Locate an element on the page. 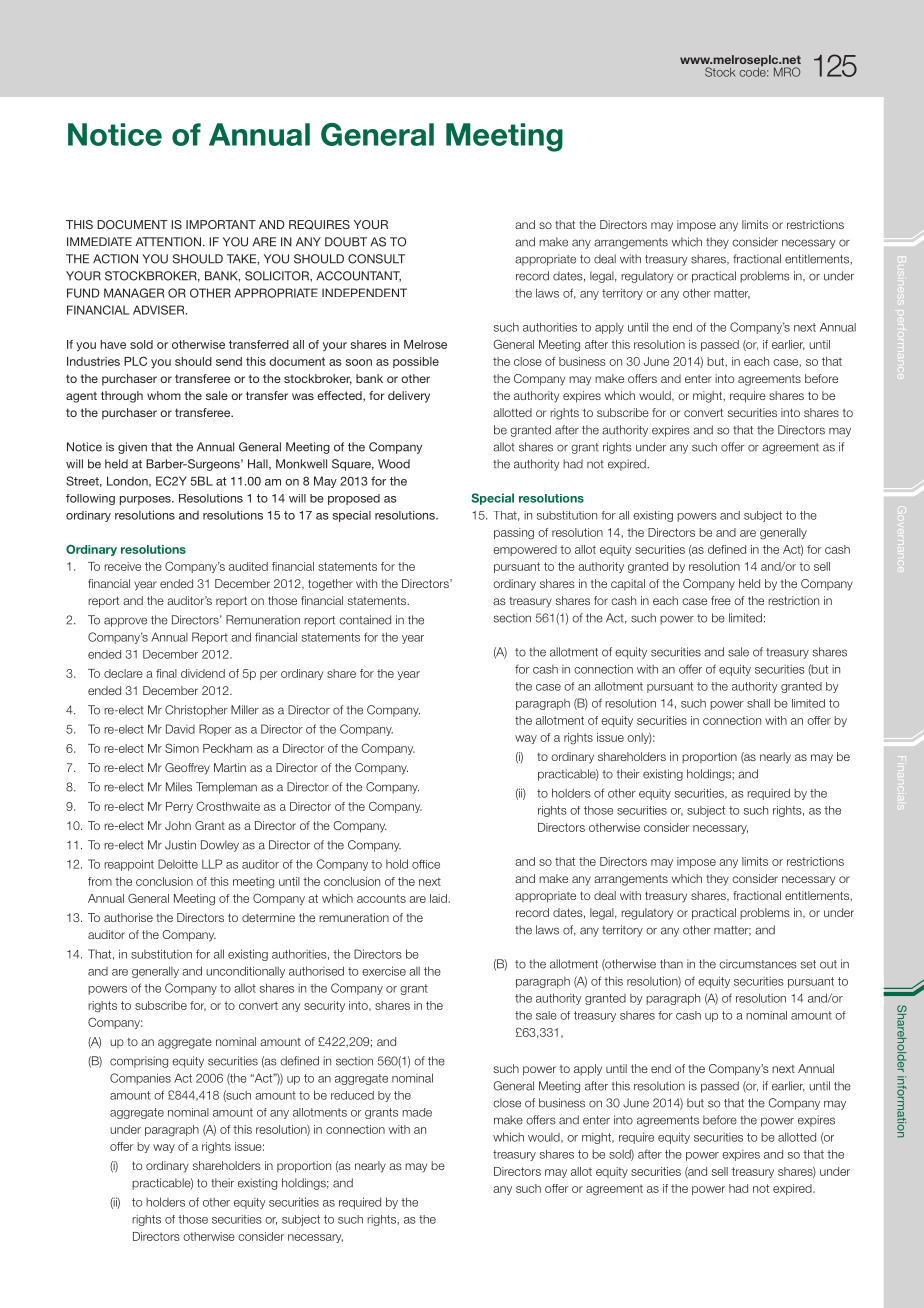 This document has width=924, height=1308. free is located at coordinates (721, 600).
